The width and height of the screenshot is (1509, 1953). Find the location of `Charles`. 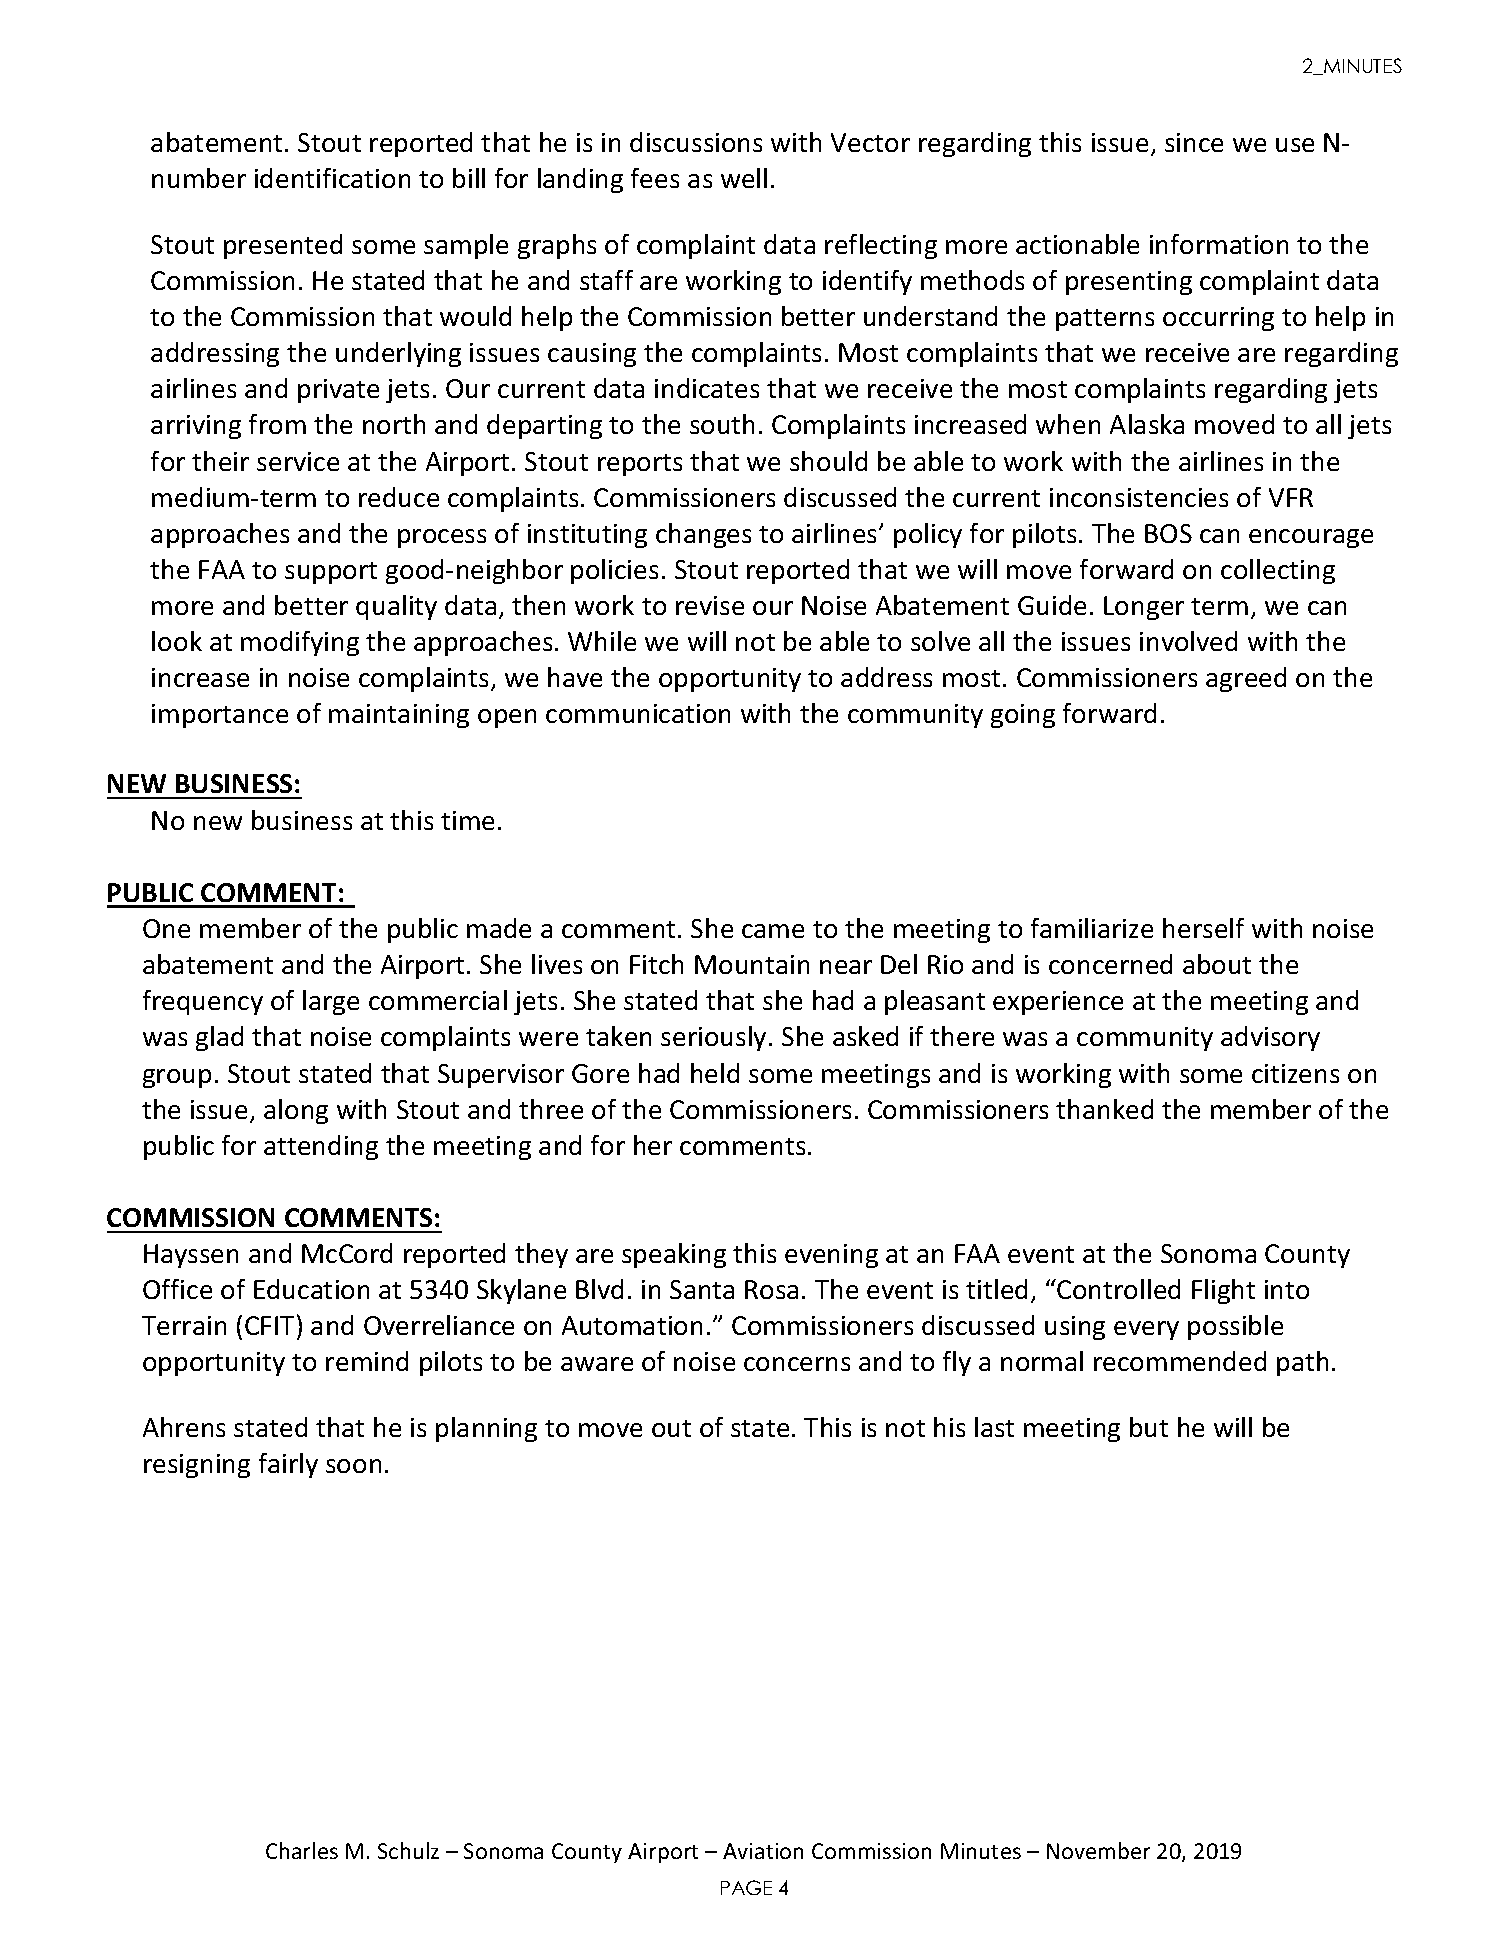

Charles is located at coordinates (302, 1850).
